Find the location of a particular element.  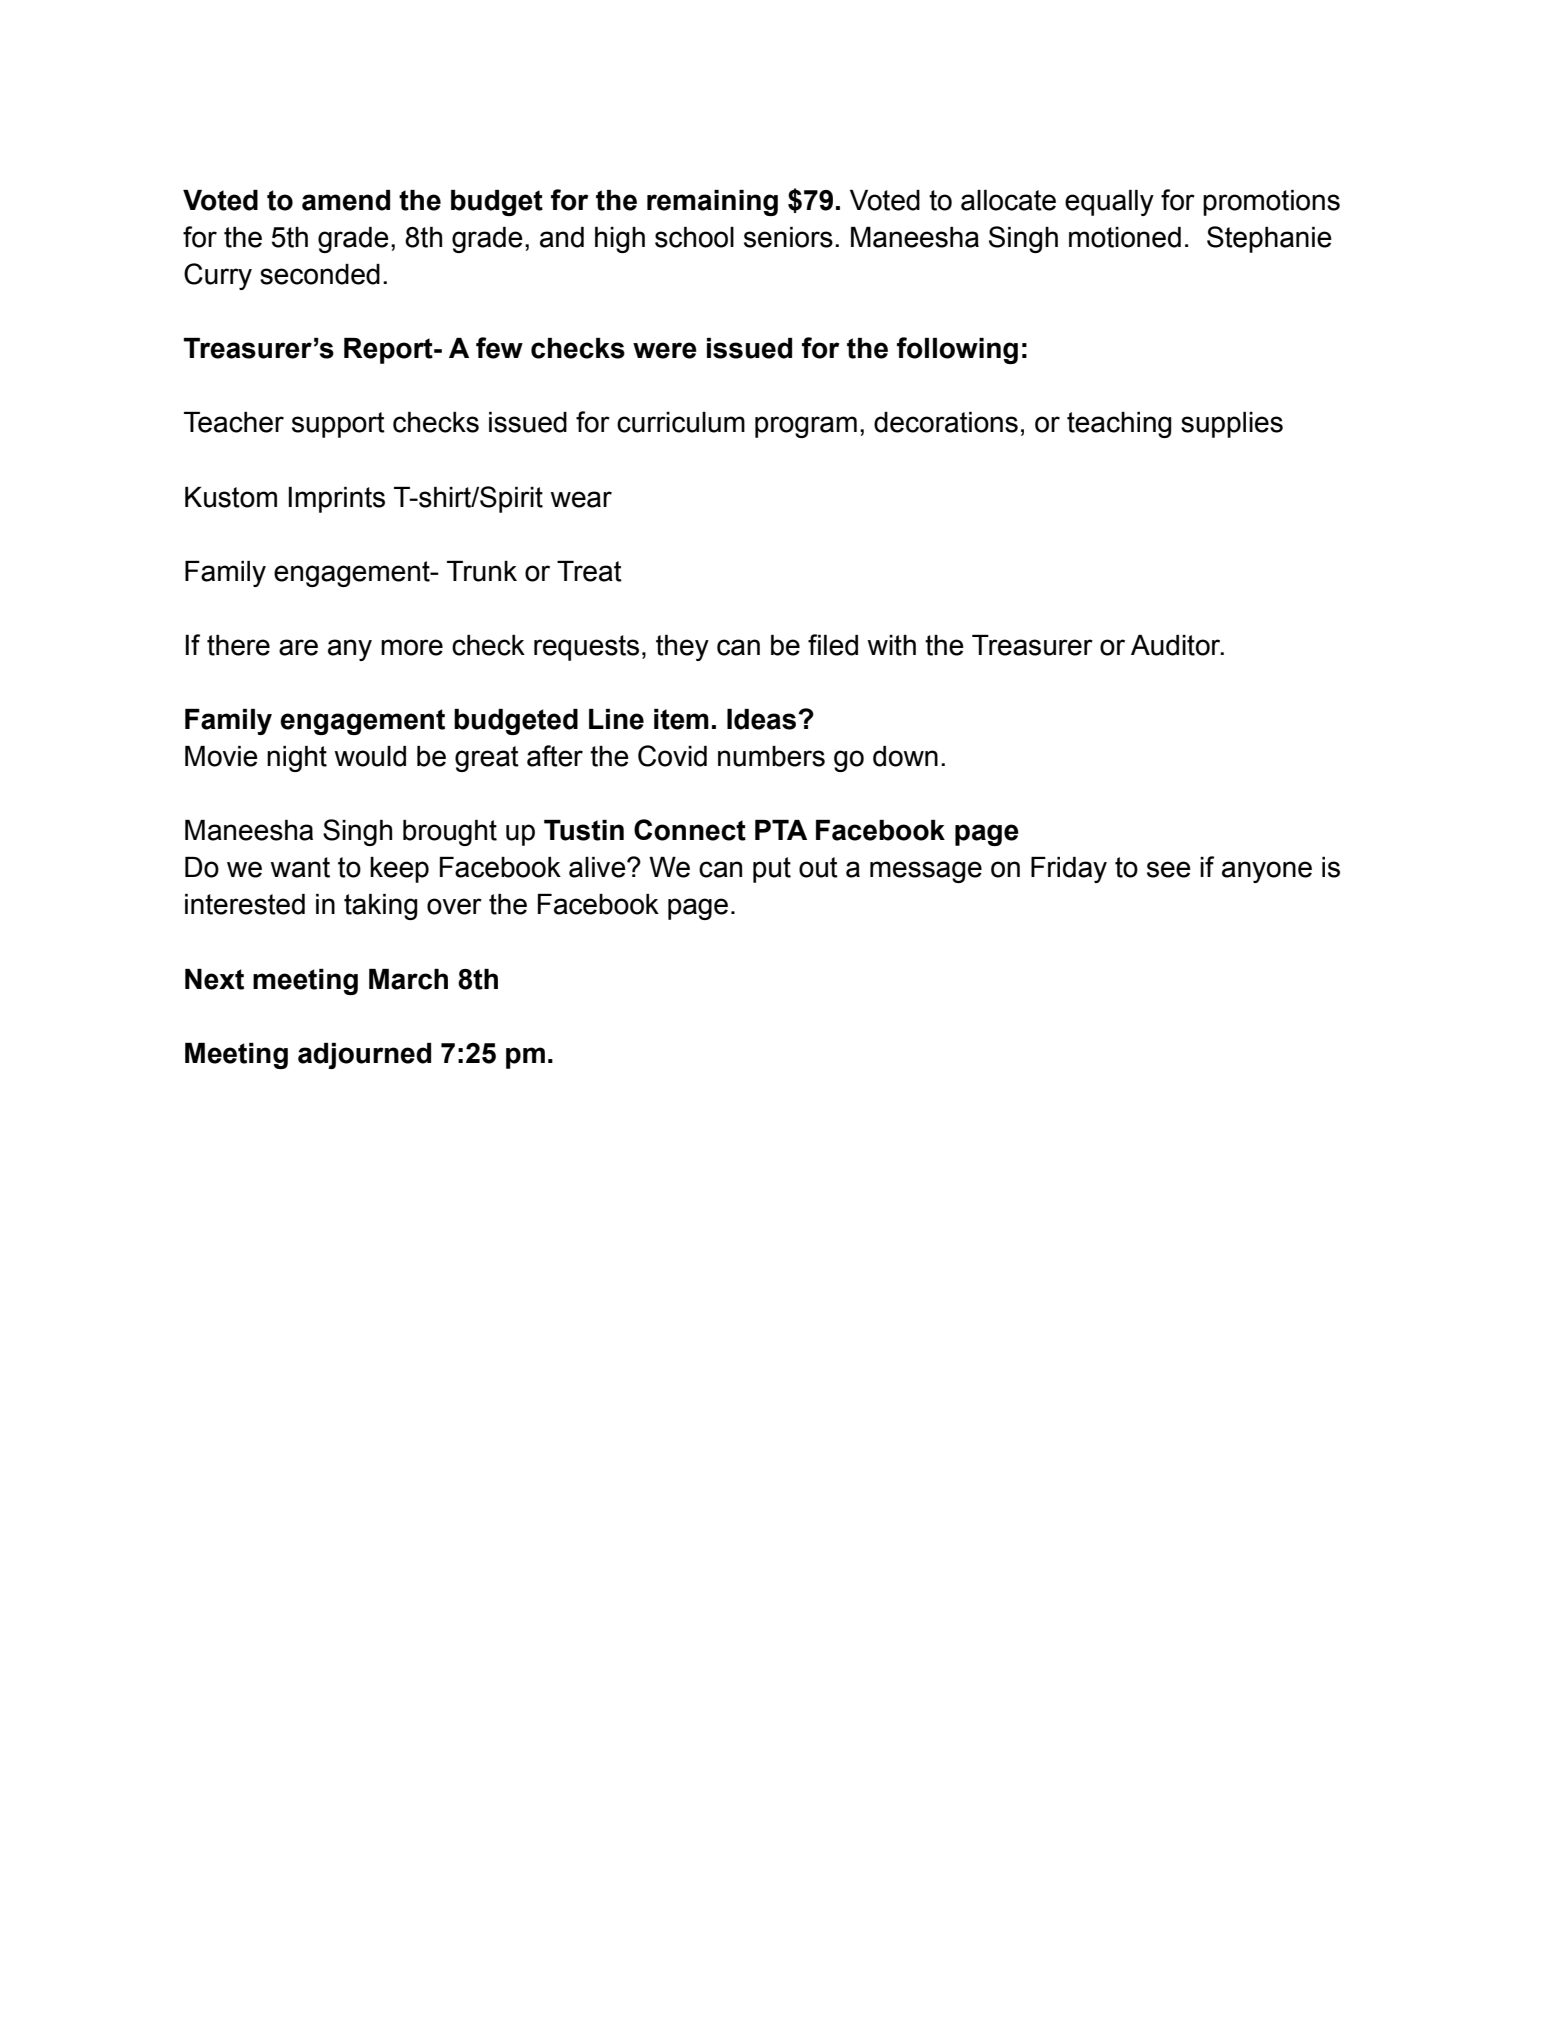

Imprints is located at coordinates (337, 500).
